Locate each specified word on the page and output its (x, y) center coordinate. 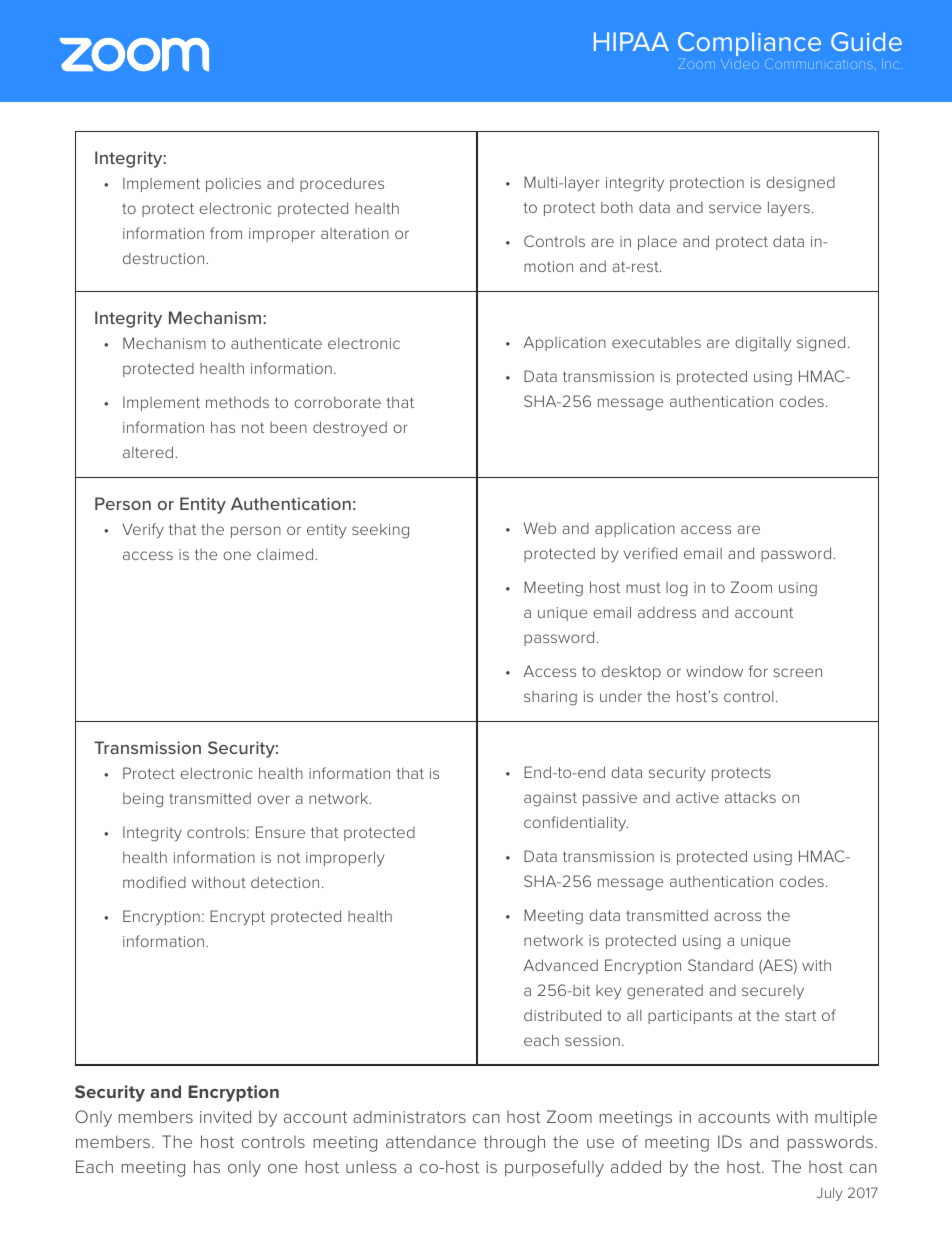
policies (233, 184)
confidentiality (576, 824)
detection (285, 882)
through (514, 1143)
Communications (819, 64)
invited (225, 1116)
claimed (286, 554)
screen (797, 672)
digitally (763, 344)
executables (656, 342)
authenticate (276, 343)
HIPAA (631, 41)
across (737, 916)
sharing (550, 698)
